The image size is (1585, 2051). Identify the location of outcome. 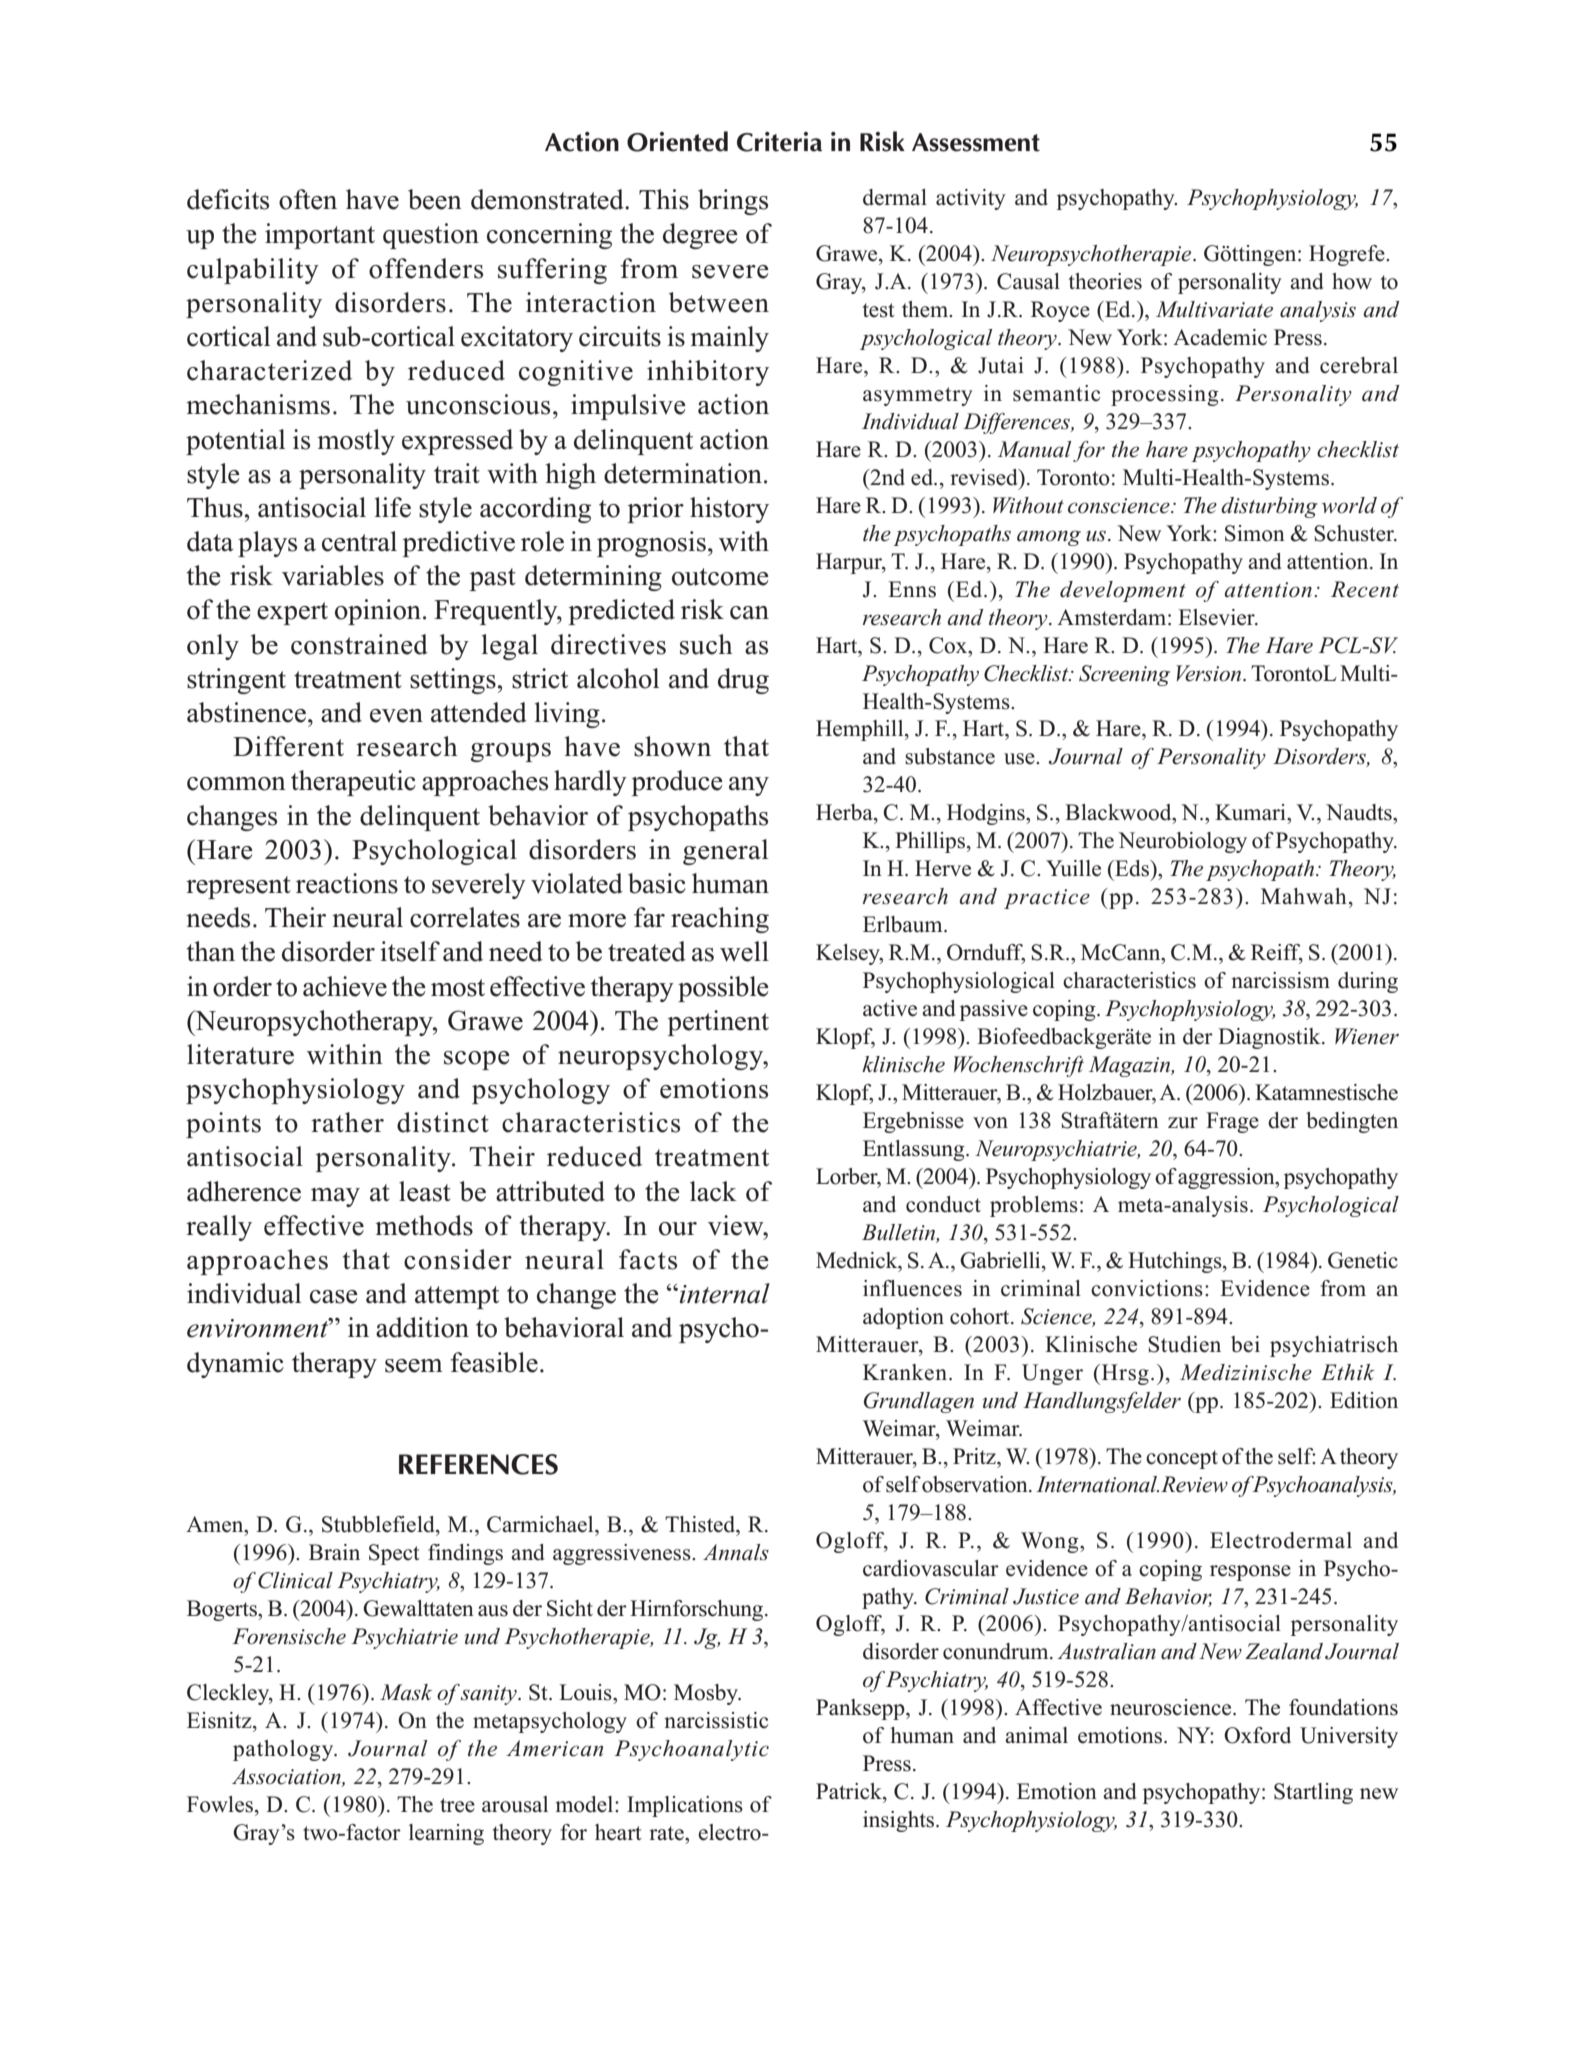
(720, 577).
